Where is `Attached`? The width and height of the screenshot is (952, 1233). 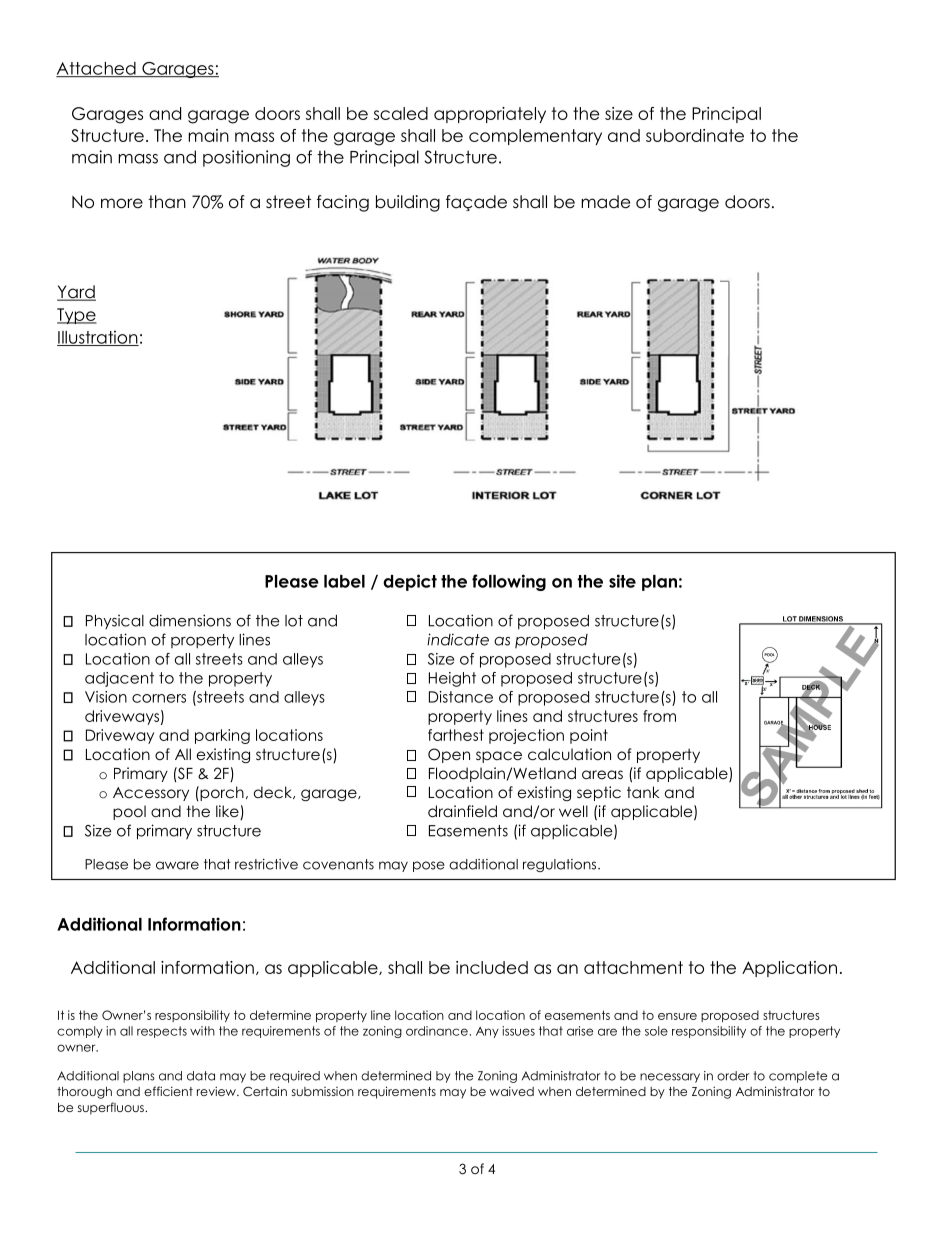 Attached is located at coordinates (97, 69).
